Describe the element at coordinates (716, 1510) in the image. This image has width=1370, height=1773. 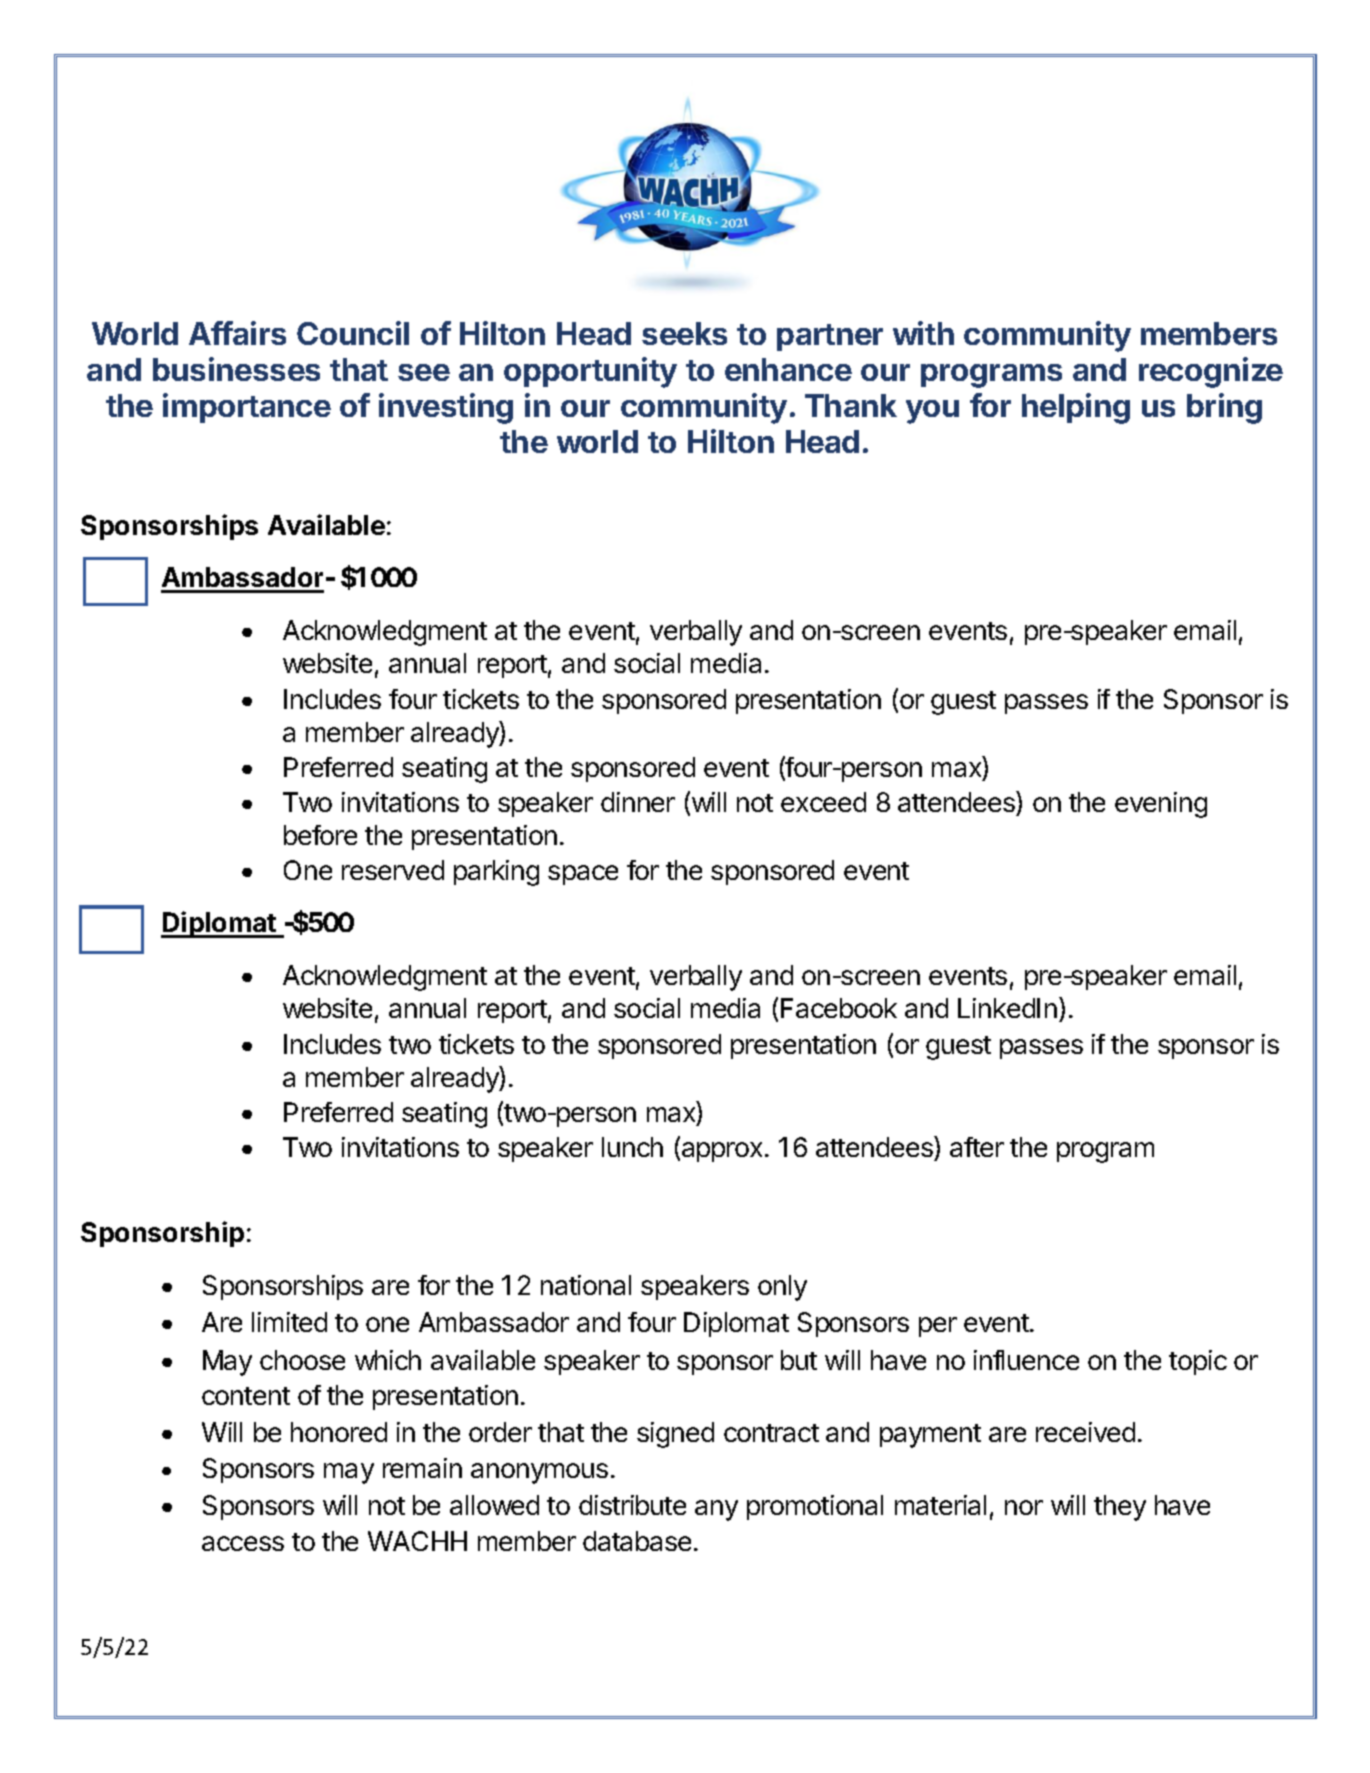
I see `any` at that location.
